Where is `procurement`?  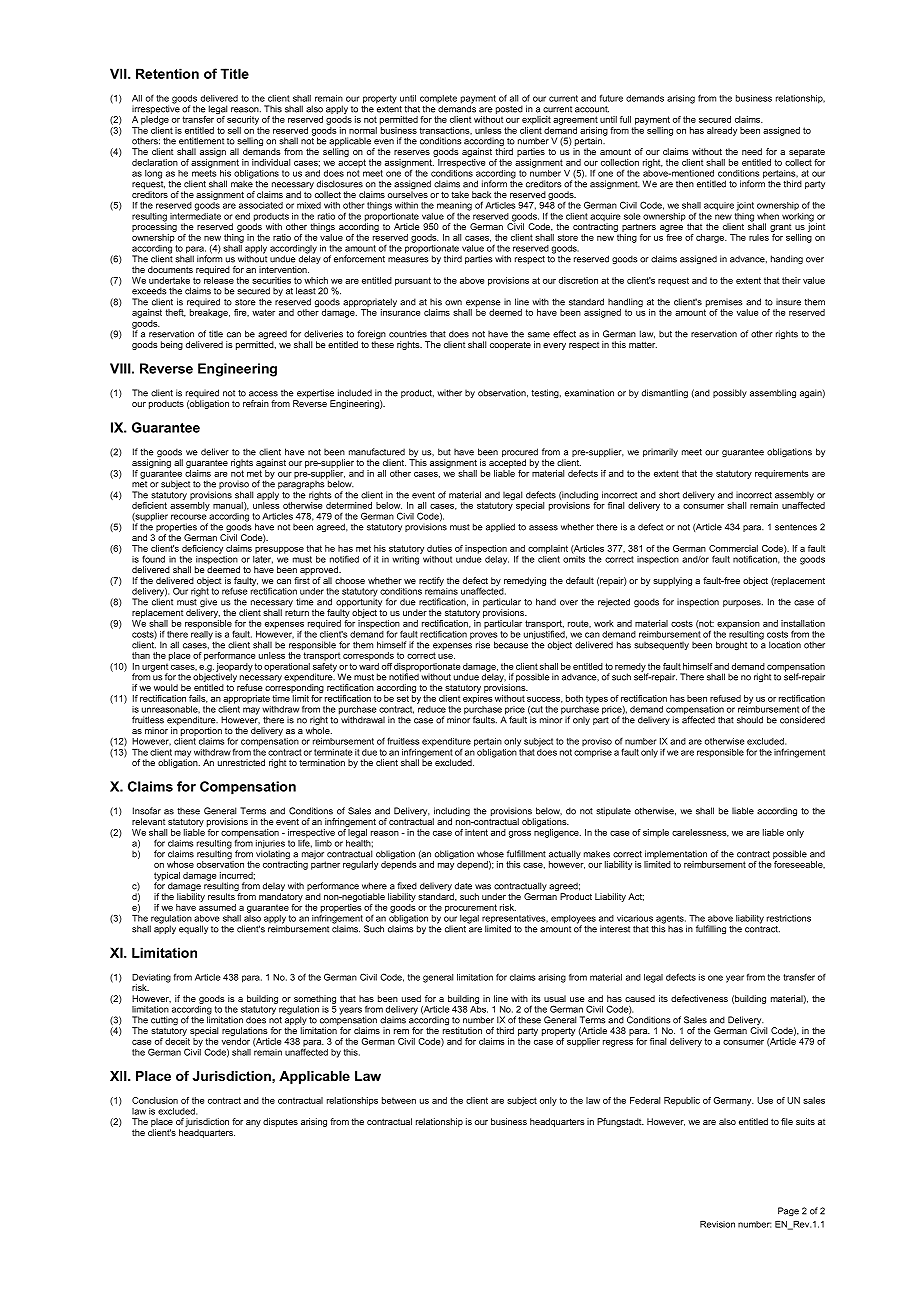 procurement is located at coordinates (471, 908).
